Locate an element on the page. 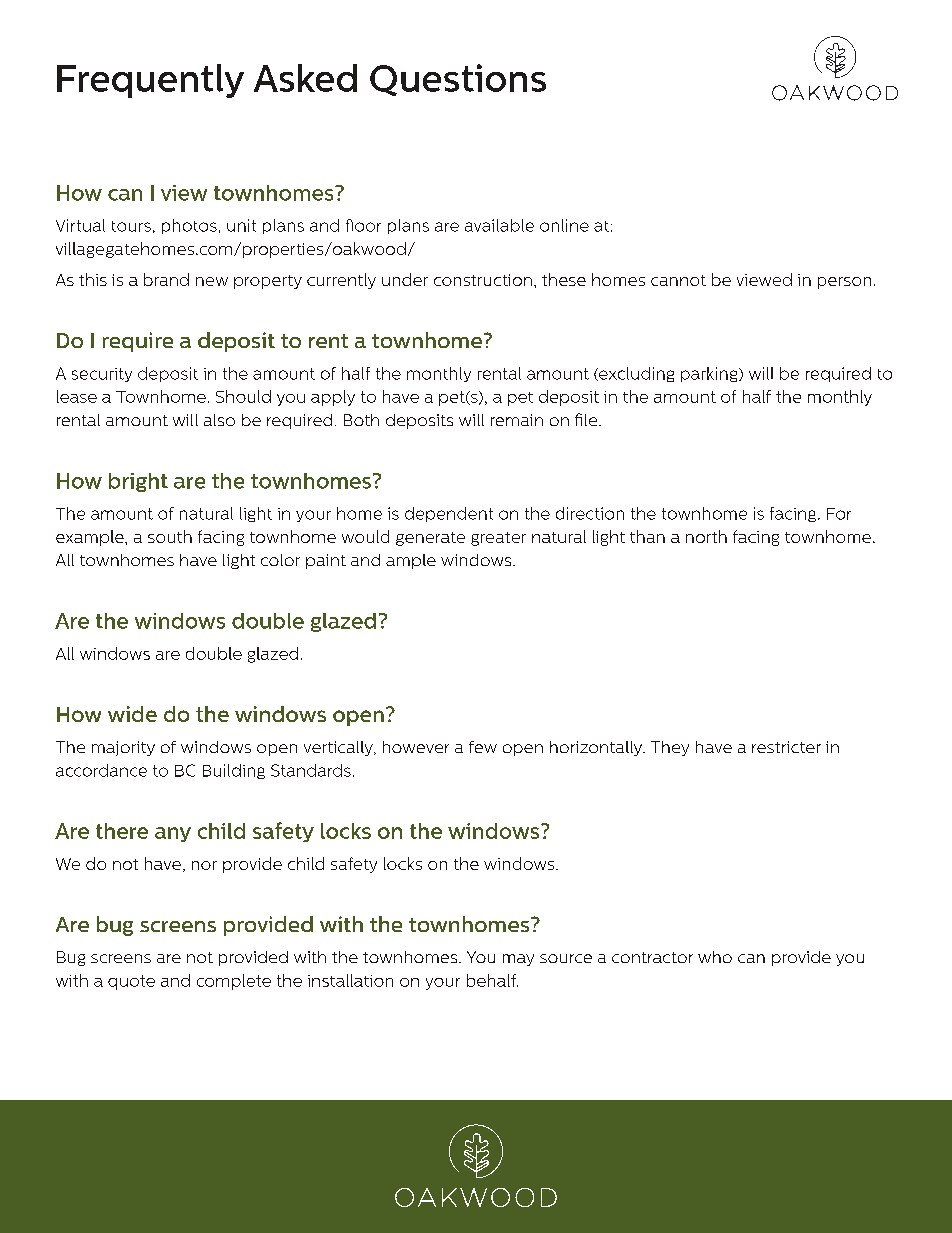 Image resolution: width=952 pixels, height=1233 pixels. parking is located at coordinates (710, 374).
